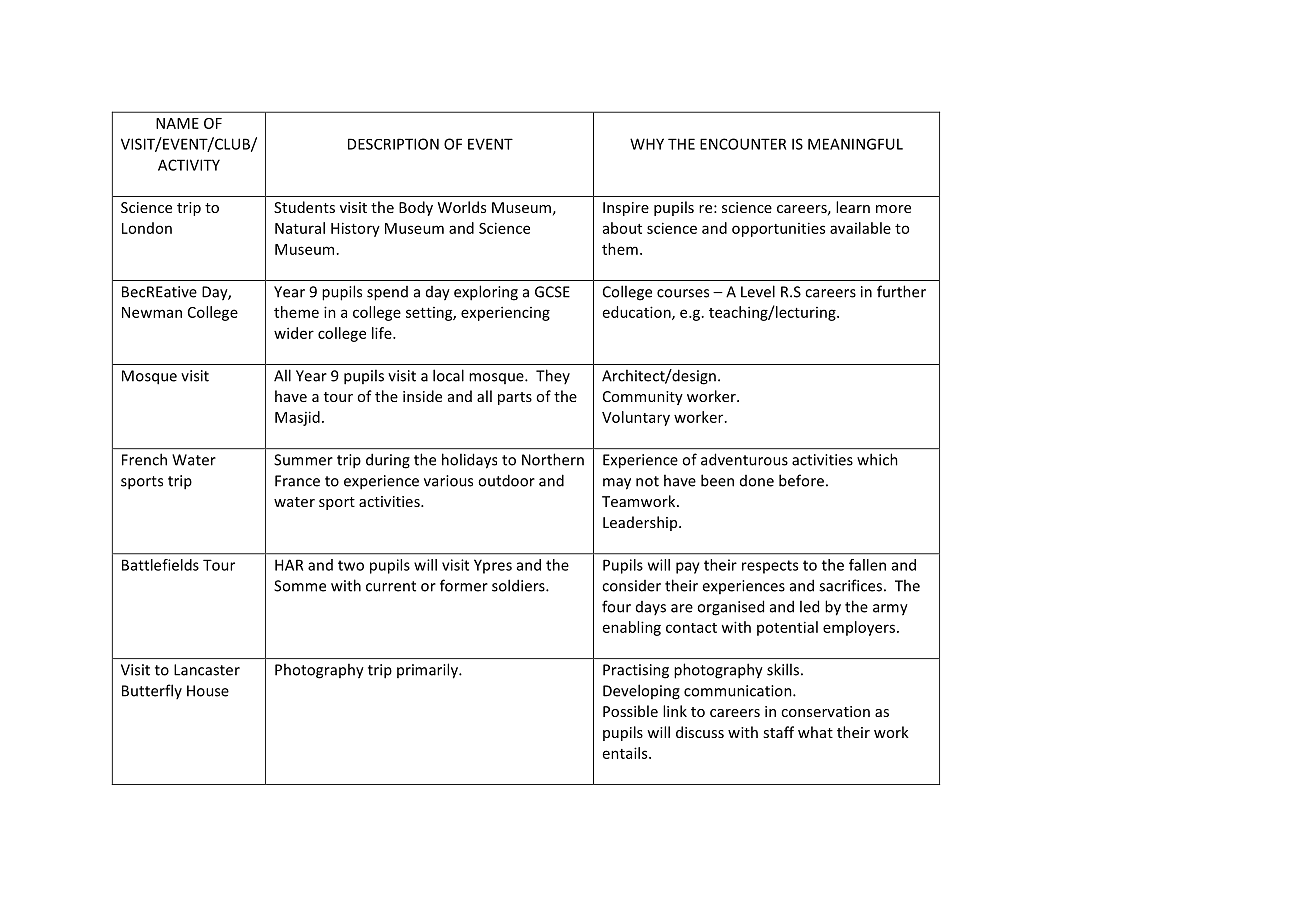  Describe the element at coordinates (553, 459) in the page. I see `Northern` at that location.
